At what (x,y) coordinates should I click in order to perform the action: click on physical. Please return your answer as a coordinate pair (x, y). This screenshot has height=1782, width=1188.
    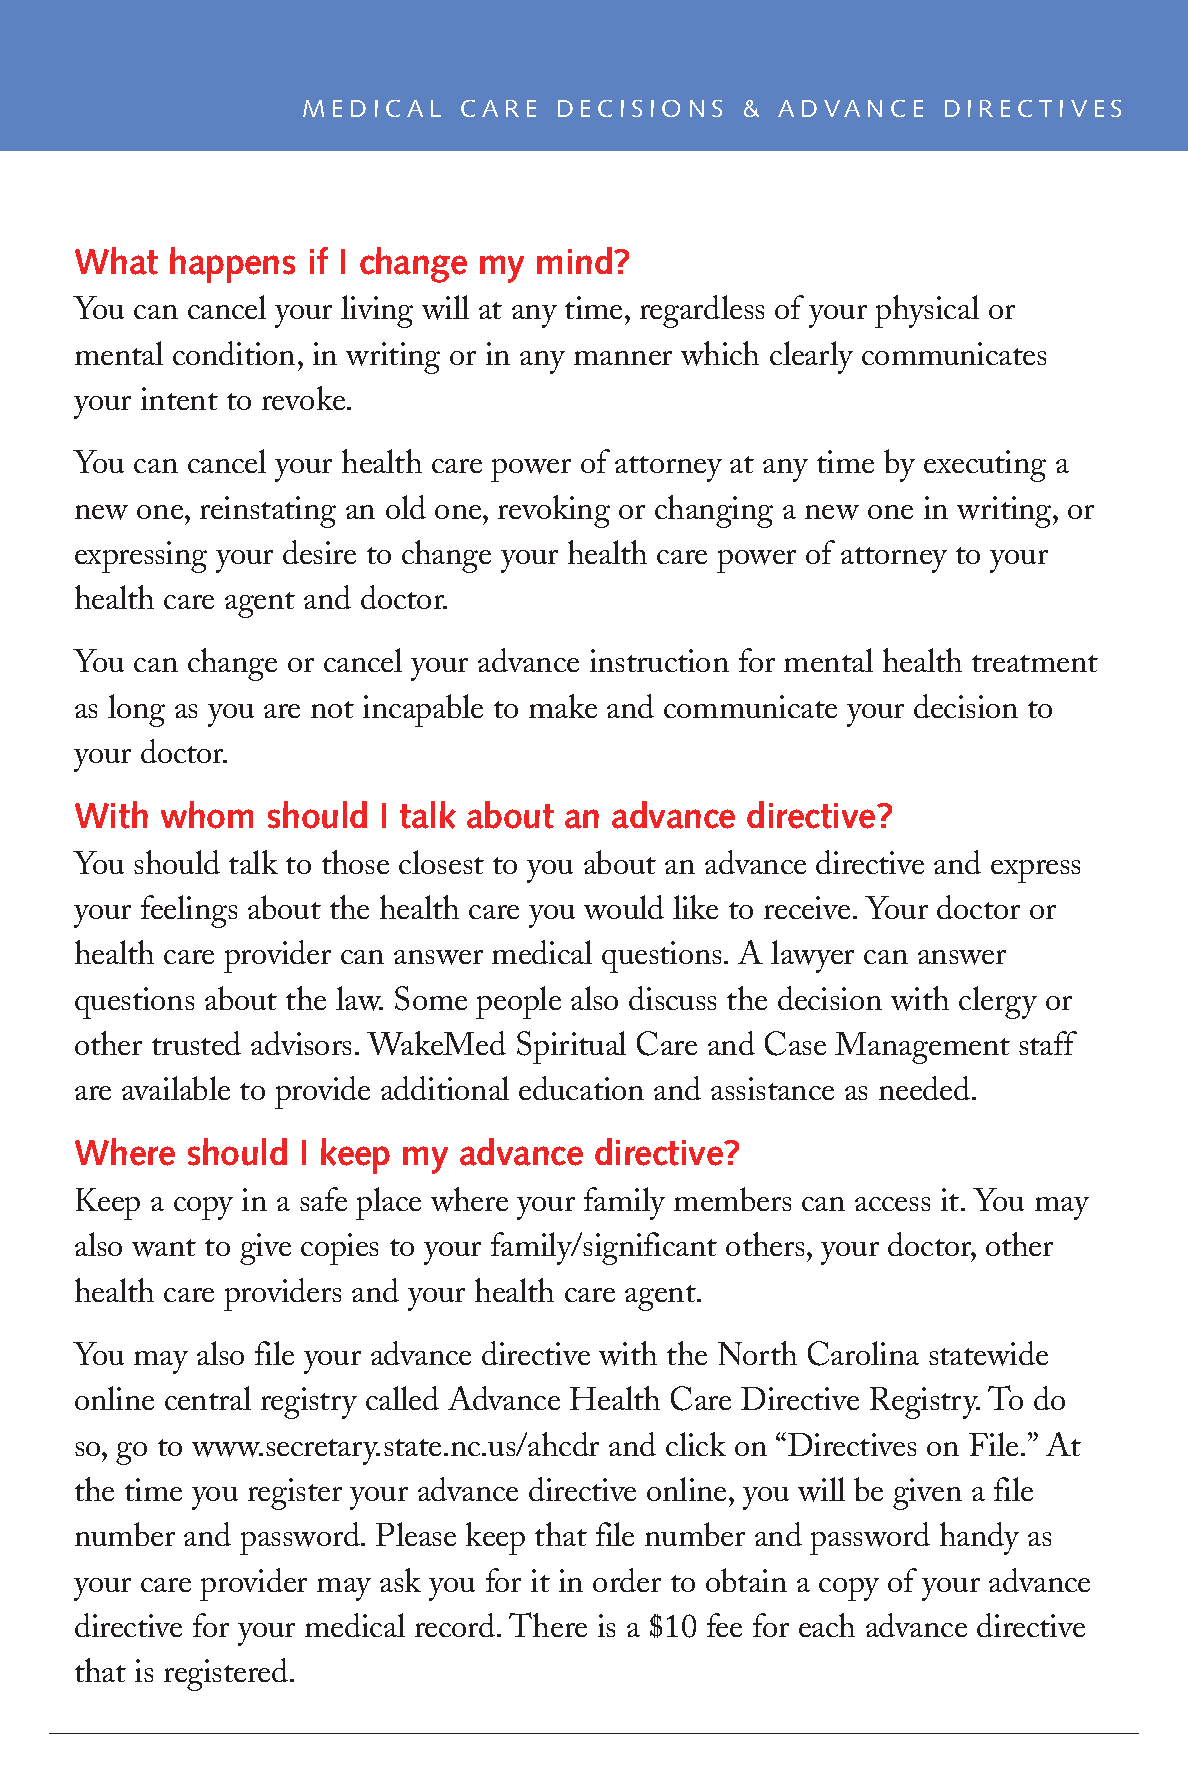
    Looking at the image, I should click on (927, 311).
